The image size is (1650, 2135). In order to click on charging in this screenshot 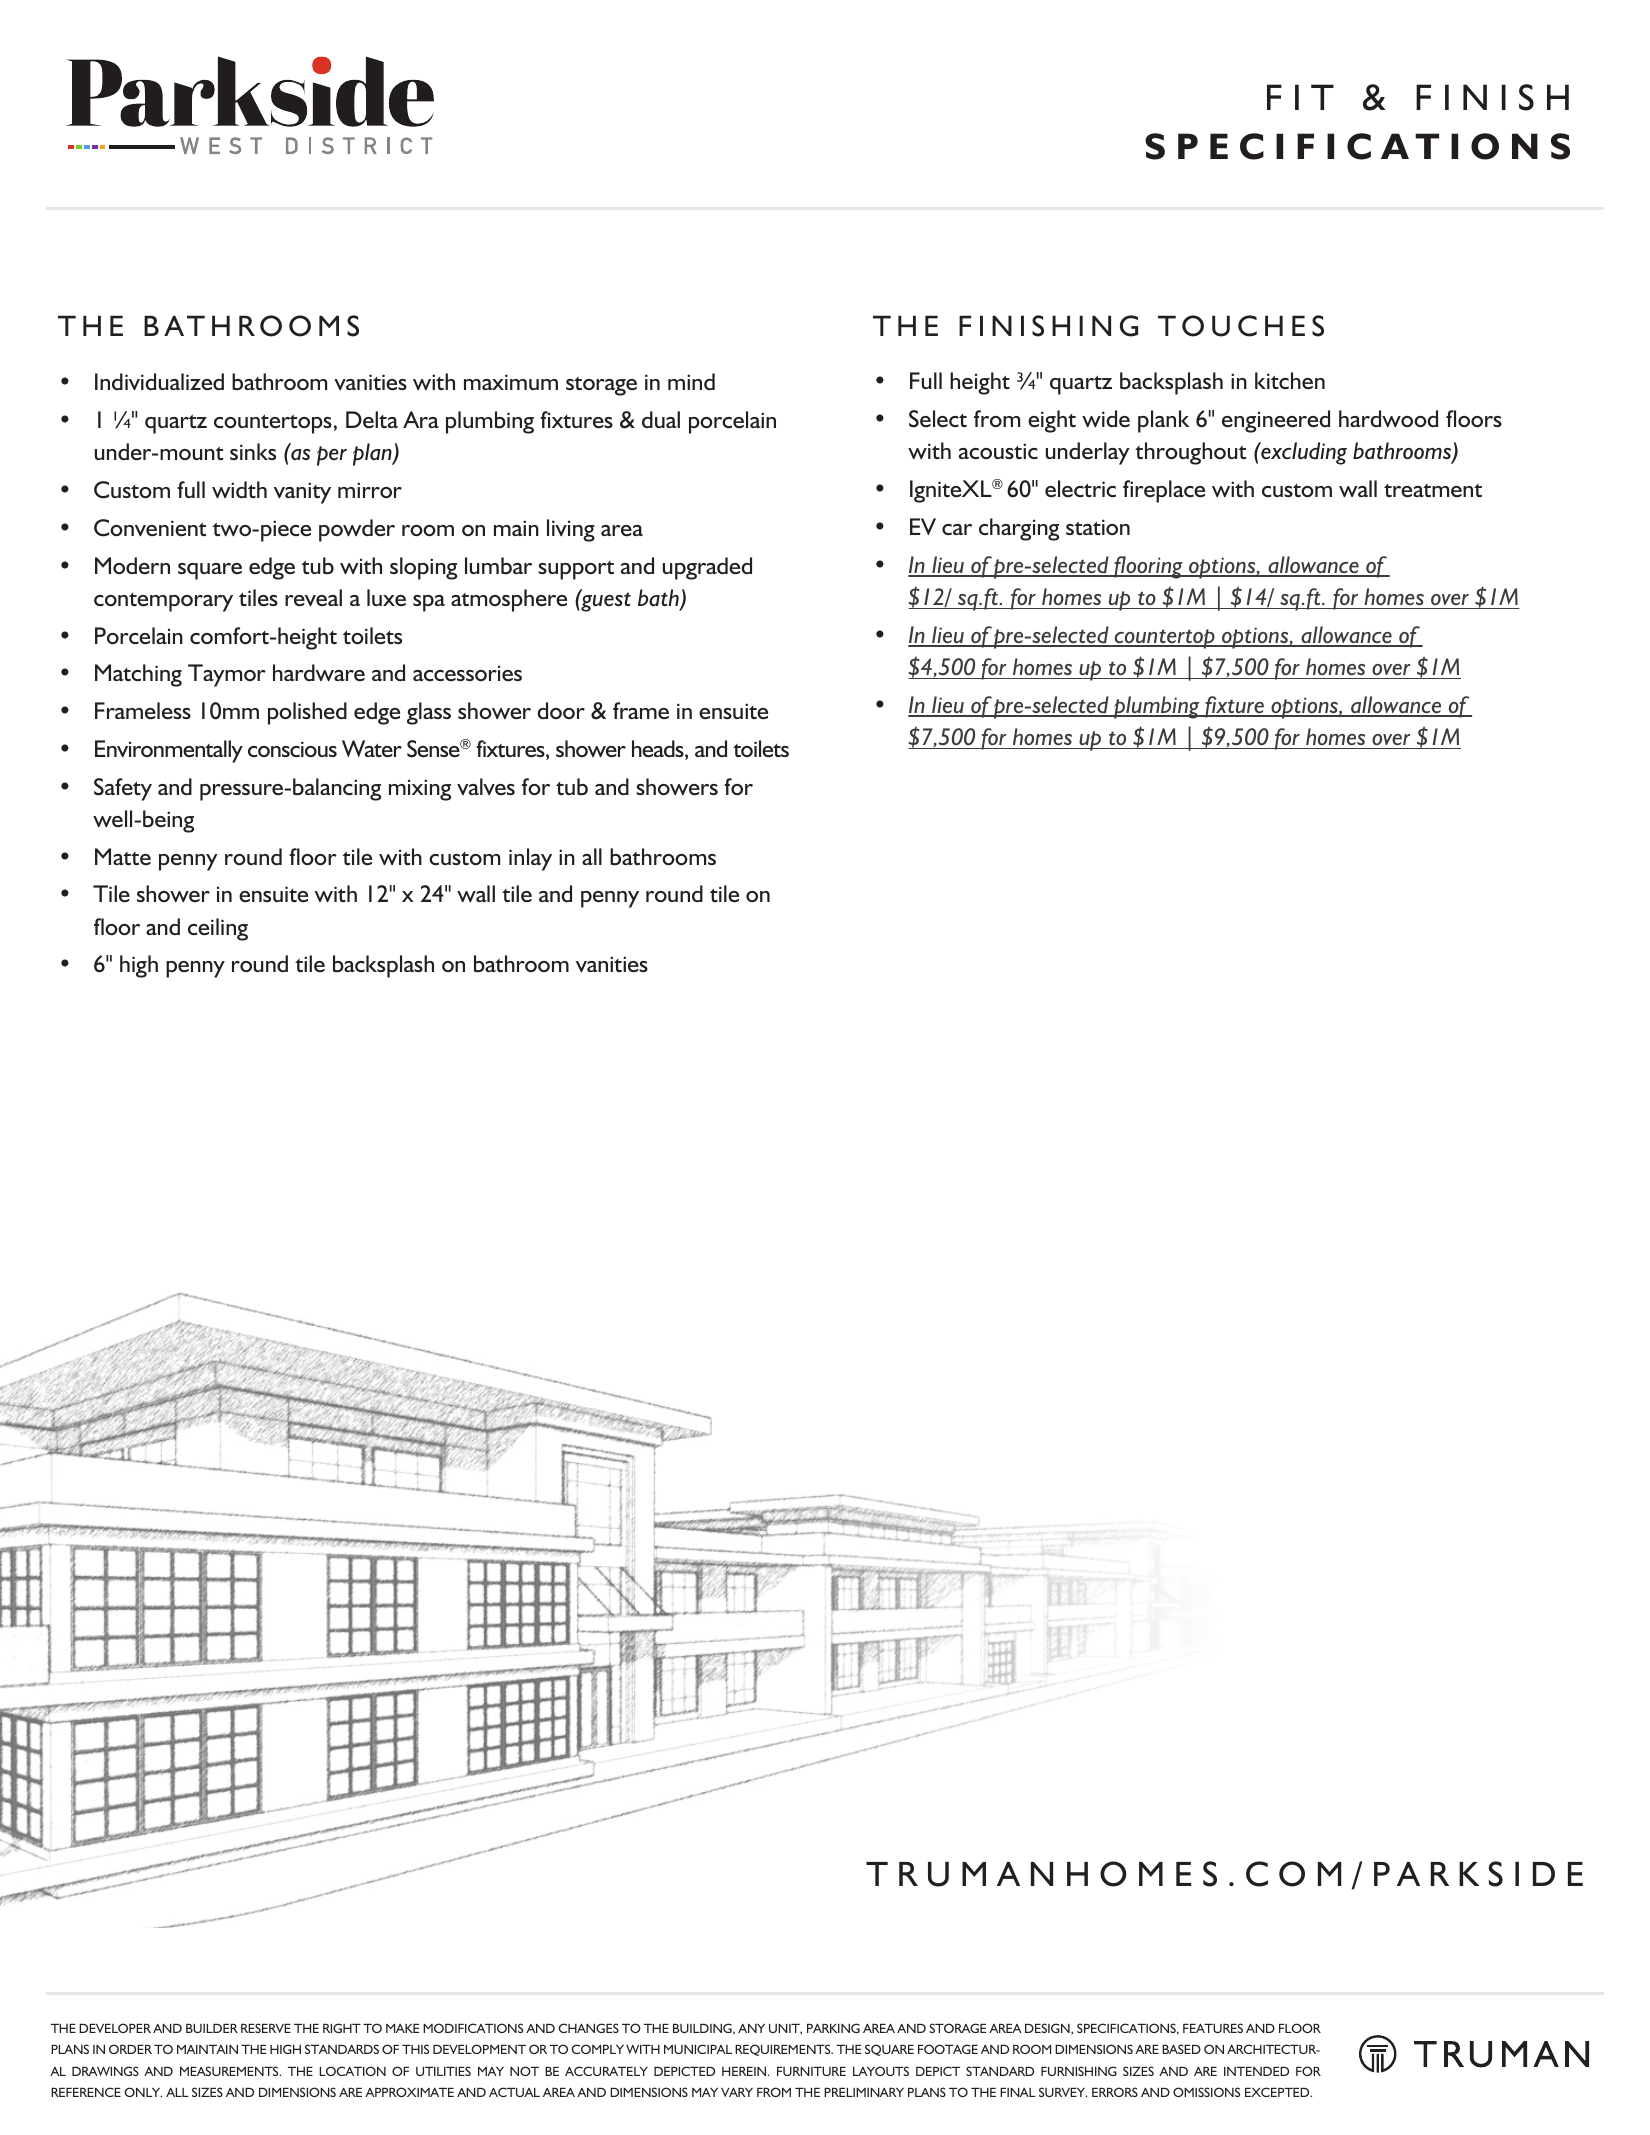, I will do `click(1019, 529)`.
